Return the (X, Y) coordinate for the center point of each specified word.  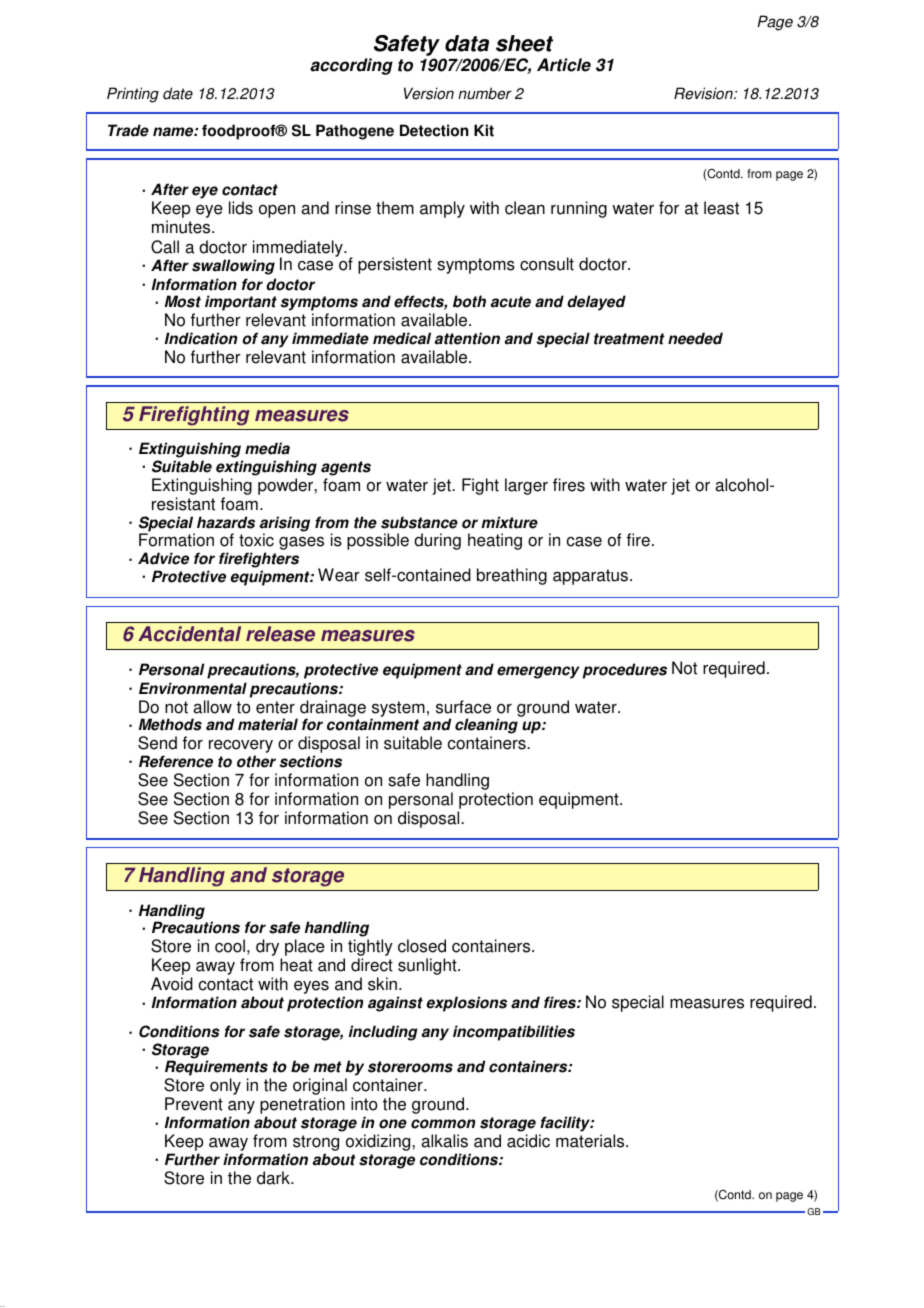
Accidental (189, 634)
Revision (704, 93)
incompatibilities (514, 1033)
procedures (625, 671)
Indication (201, 338)
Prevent (194, 1104)
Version (429, 93)
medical (402, 338)
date (178, 93)
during (437, 541)
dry (269, 949)
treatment (629, 339)
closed (422, 946)
